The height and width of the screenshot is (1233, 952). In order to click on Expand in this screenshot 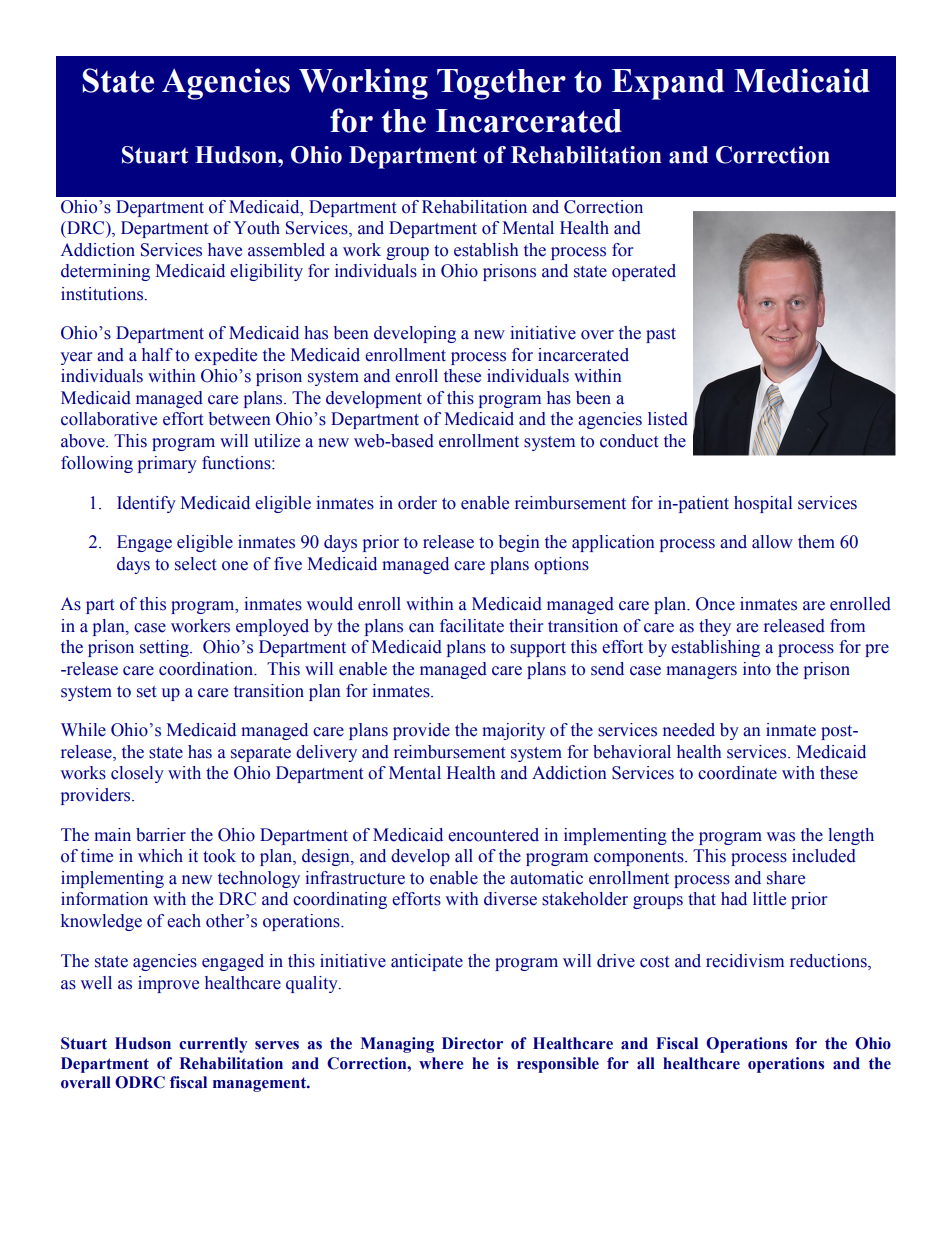, I will do `click(668, 84)`.
